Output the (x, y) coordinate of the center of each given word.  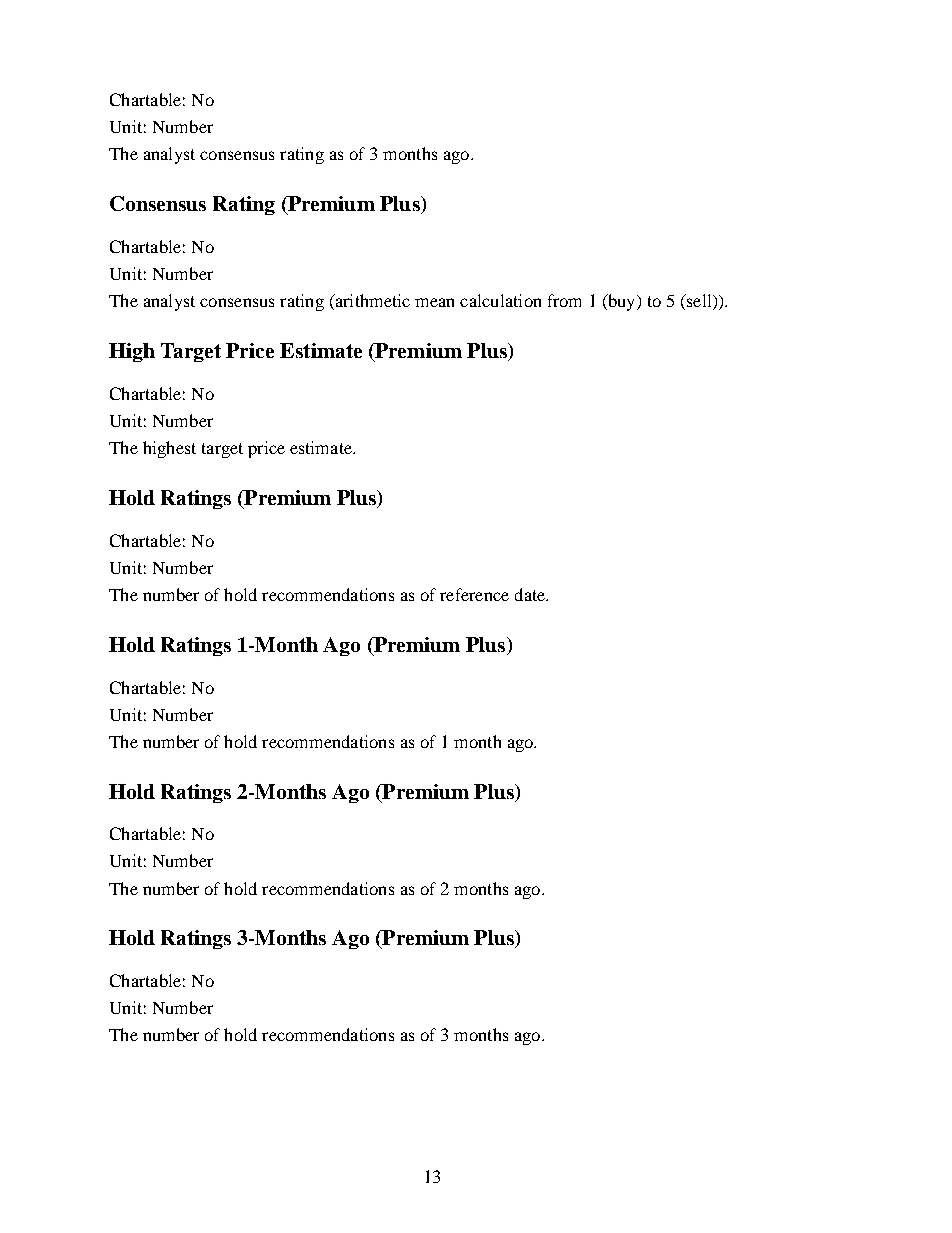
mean (434, 302)
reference (474, 594)
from (564, 300)
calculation (500, 300)
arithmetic (371, 302)
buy (622, 302)
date (531, 594)
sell (699, 302)
